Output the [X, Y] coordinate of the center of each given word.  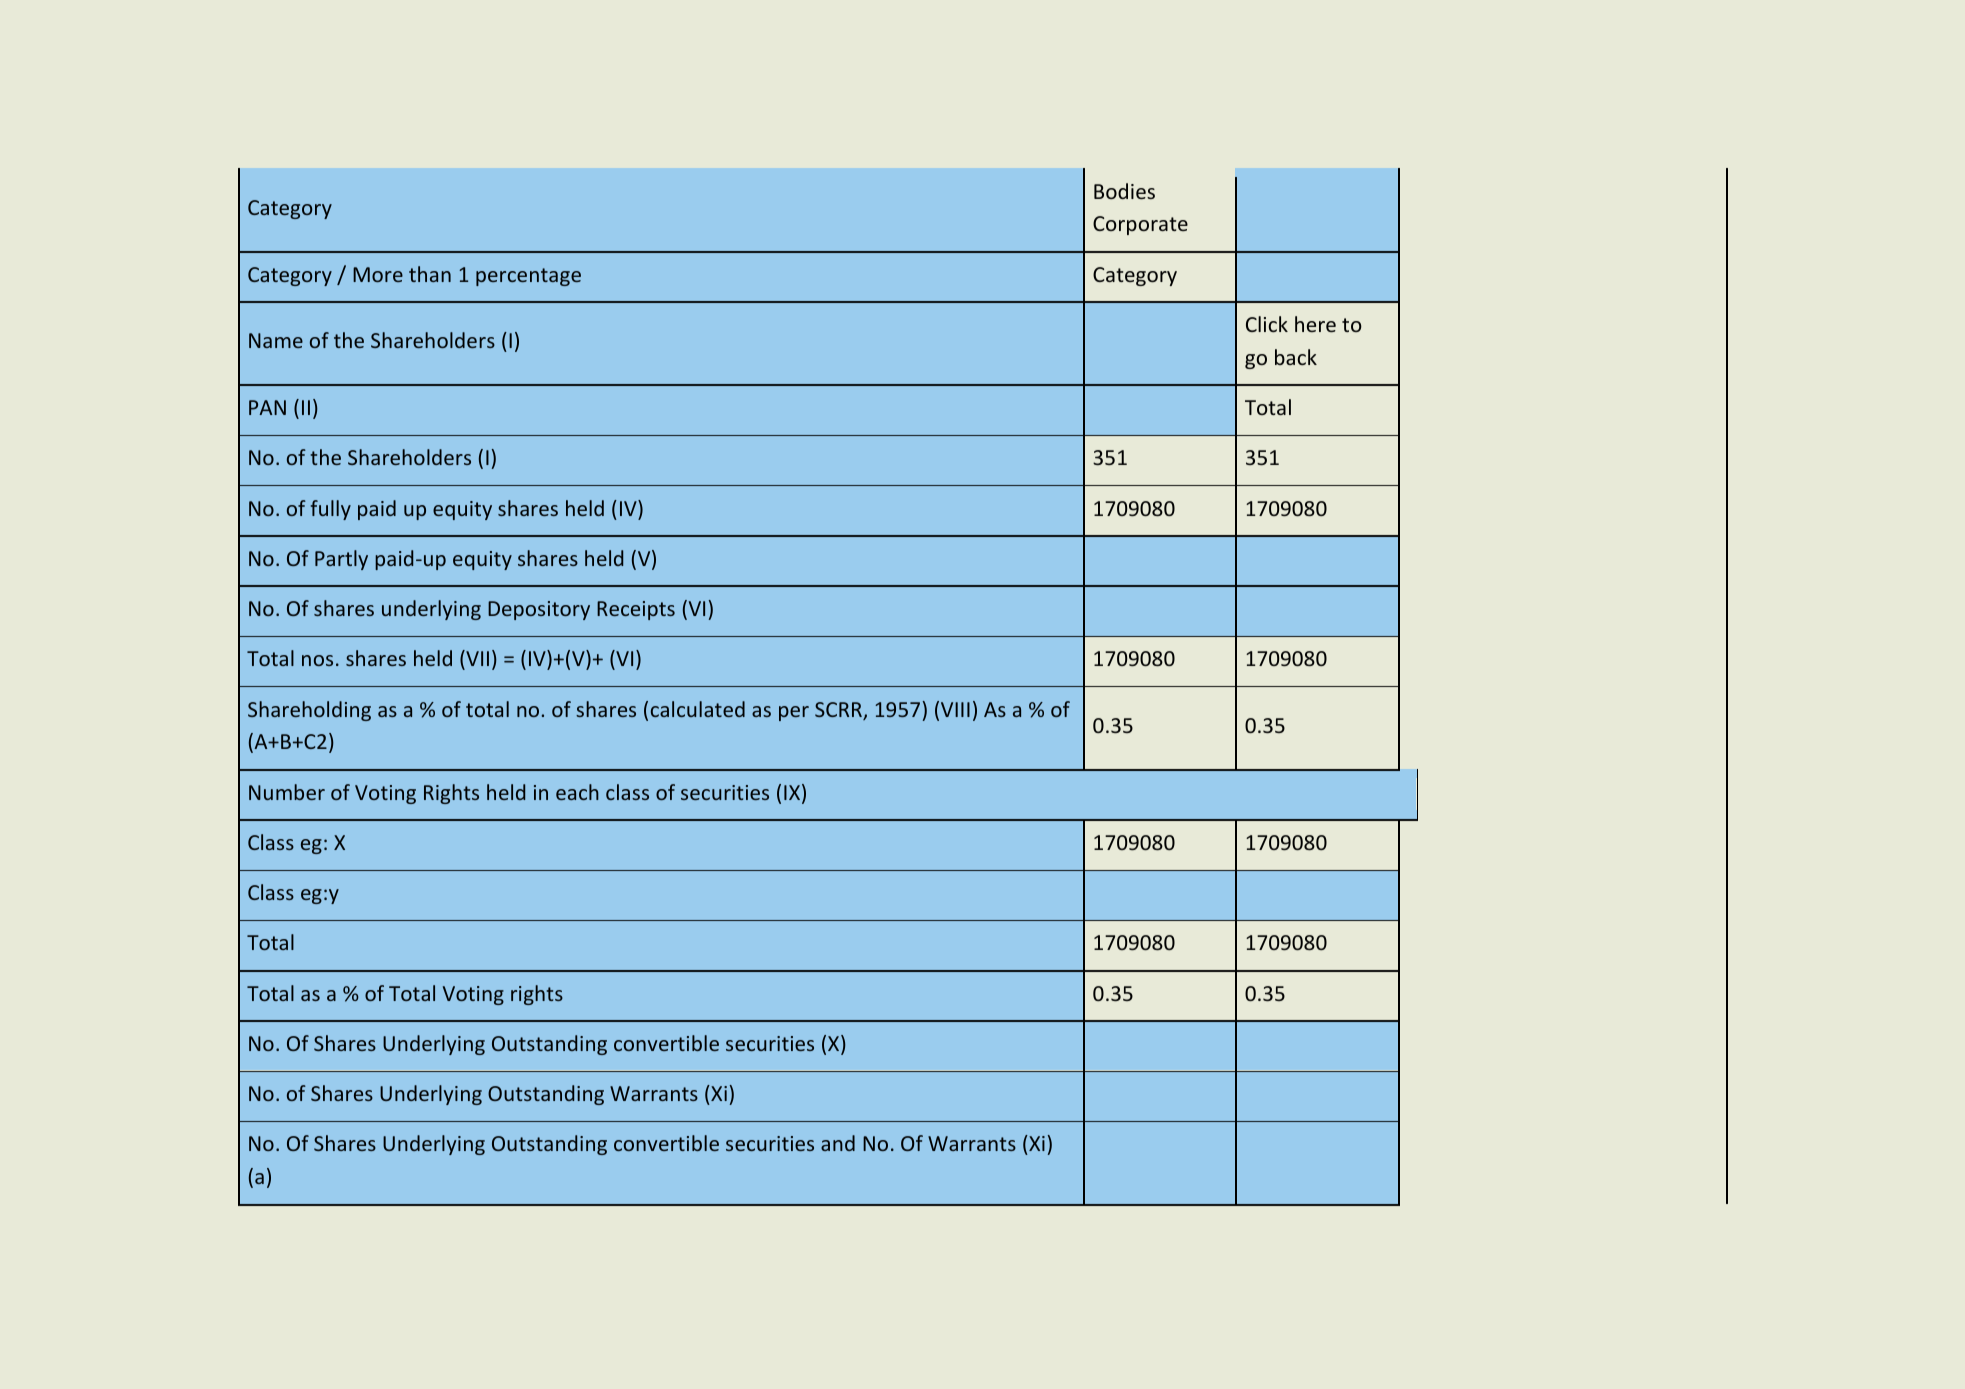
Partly [341, 560]
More [378, 274]
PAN [267, 407]
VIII [955, 709]
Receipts [636, 610]
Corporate [1140, 225]
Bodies [1124, 191]
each [577, 792]
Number [287, 792]
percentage [528, 277]
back [1296, 357]
